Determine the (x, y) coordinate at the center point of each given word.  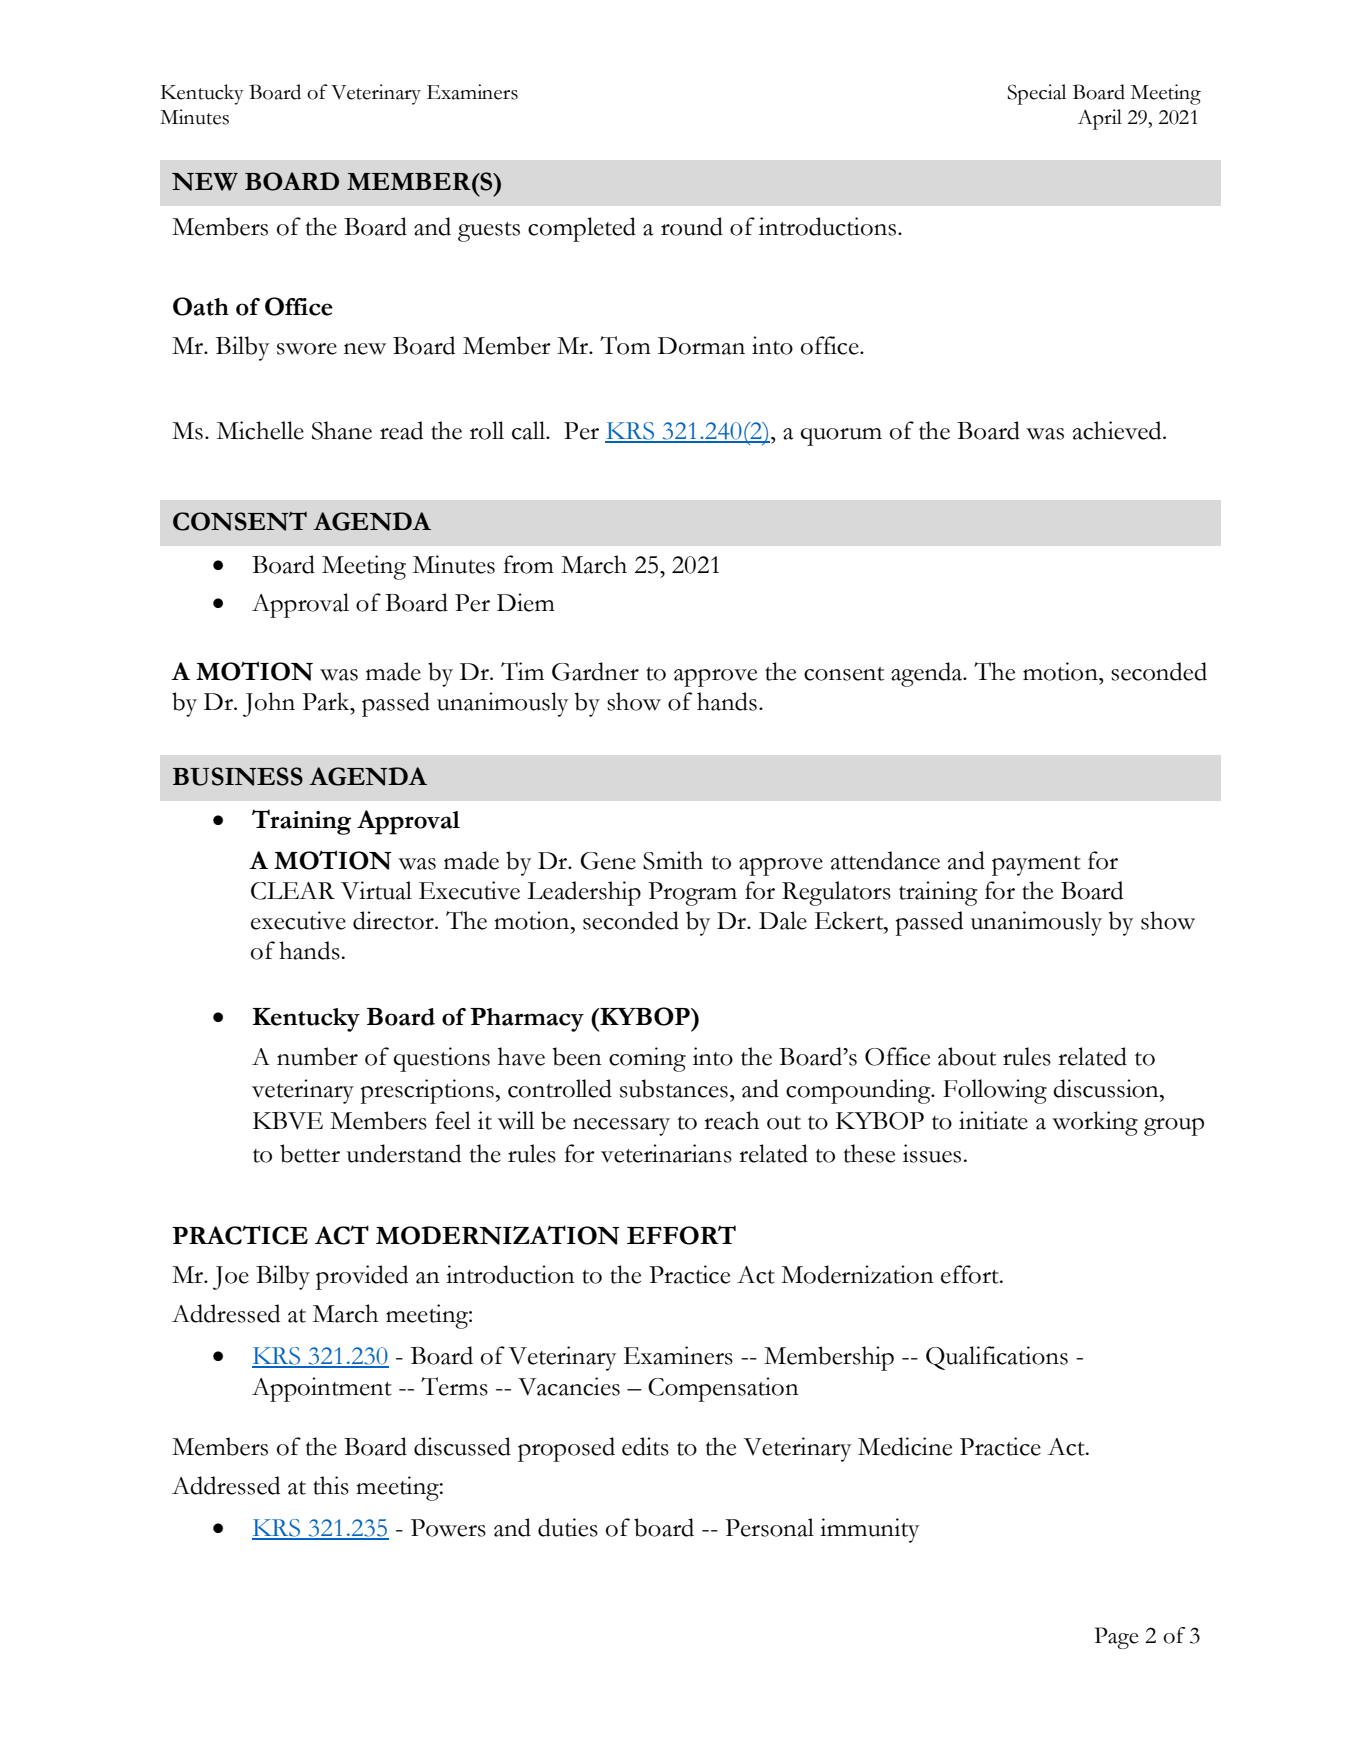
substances (674, 1088)
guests (489, 232)
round (692, 226)
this (331, 1485)
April (1100, 119)
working (1095, 1123)
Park (327, 701)
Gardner (595, 671)
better (310, 1153)
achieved (1118, 430)
